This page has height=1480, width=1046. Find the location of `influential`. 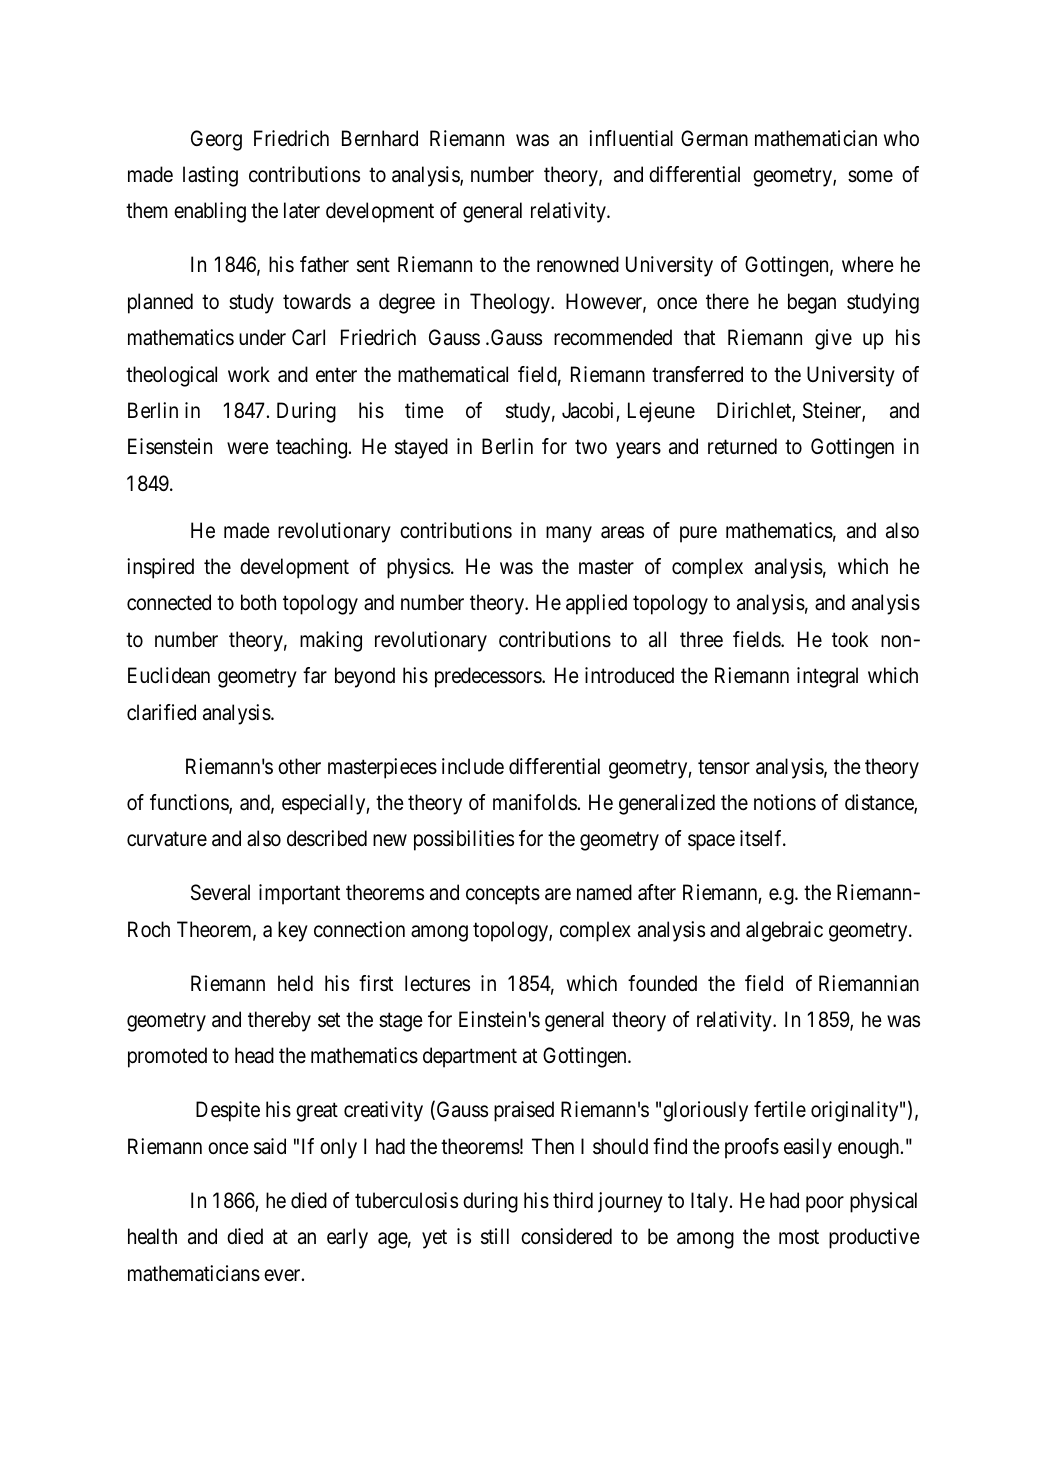

influential is located at coordinates (631, 138).
